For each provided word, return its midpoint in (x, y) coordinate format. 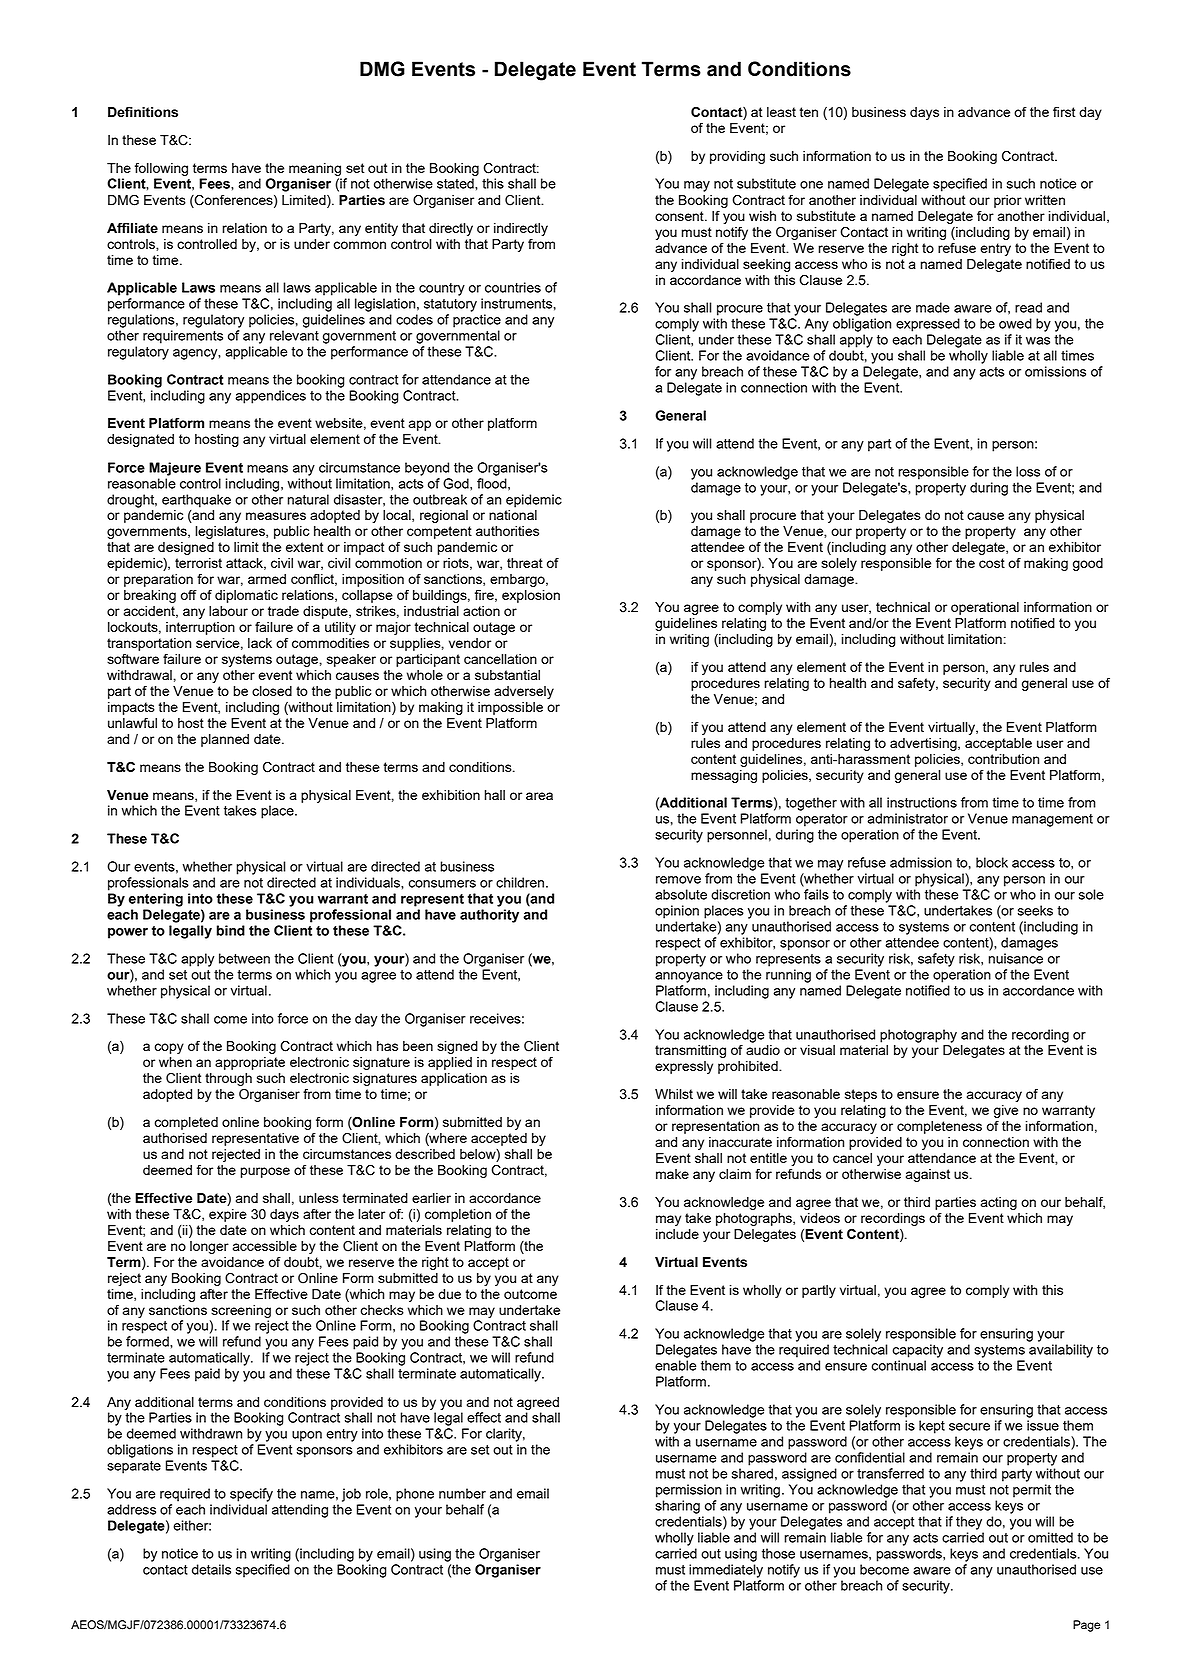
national (513, 515)
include (677, 1234)
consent (680, 216)
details (211, 1569)
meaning (315, 169)
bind (231, 930)
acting (999, 1203)
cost (992, 563)
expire (228, 1215)
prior (1008, 201)
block (992, 862)
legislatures (231, 532)
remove (678, 880)
